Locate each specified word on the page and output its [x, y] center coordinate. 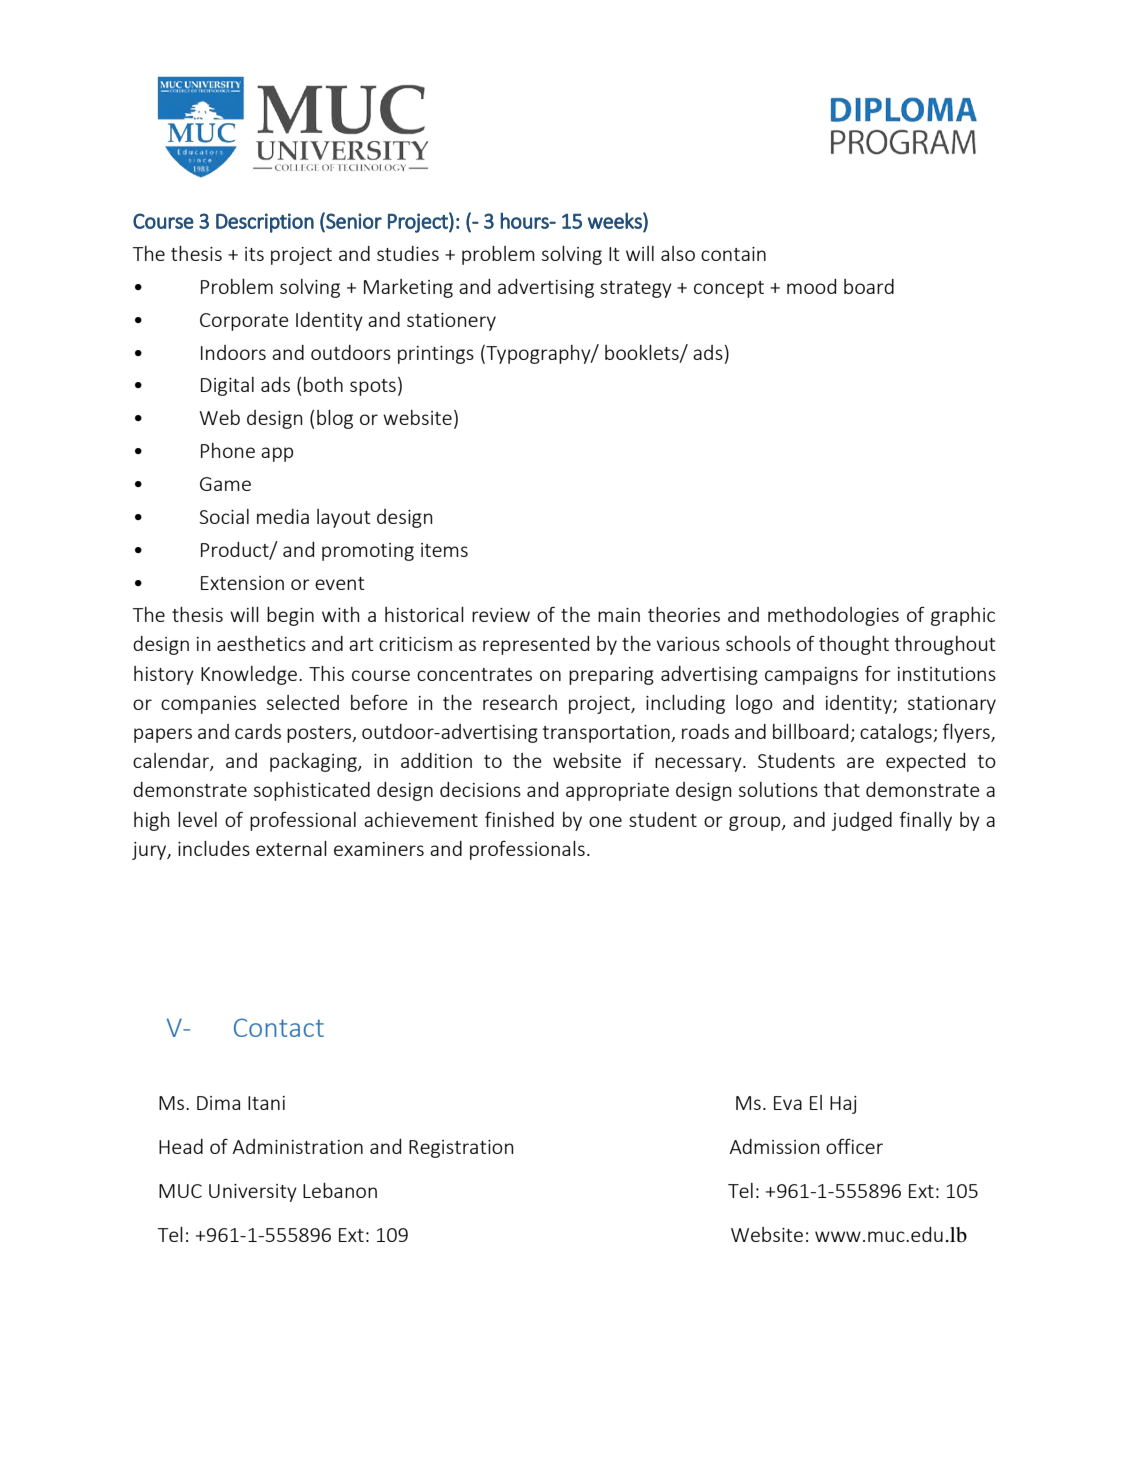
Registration [461, 1149]
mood [811, 286]
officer [854, 1146]
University [253, 1193]
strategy [636, 289]
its [254, 254]
